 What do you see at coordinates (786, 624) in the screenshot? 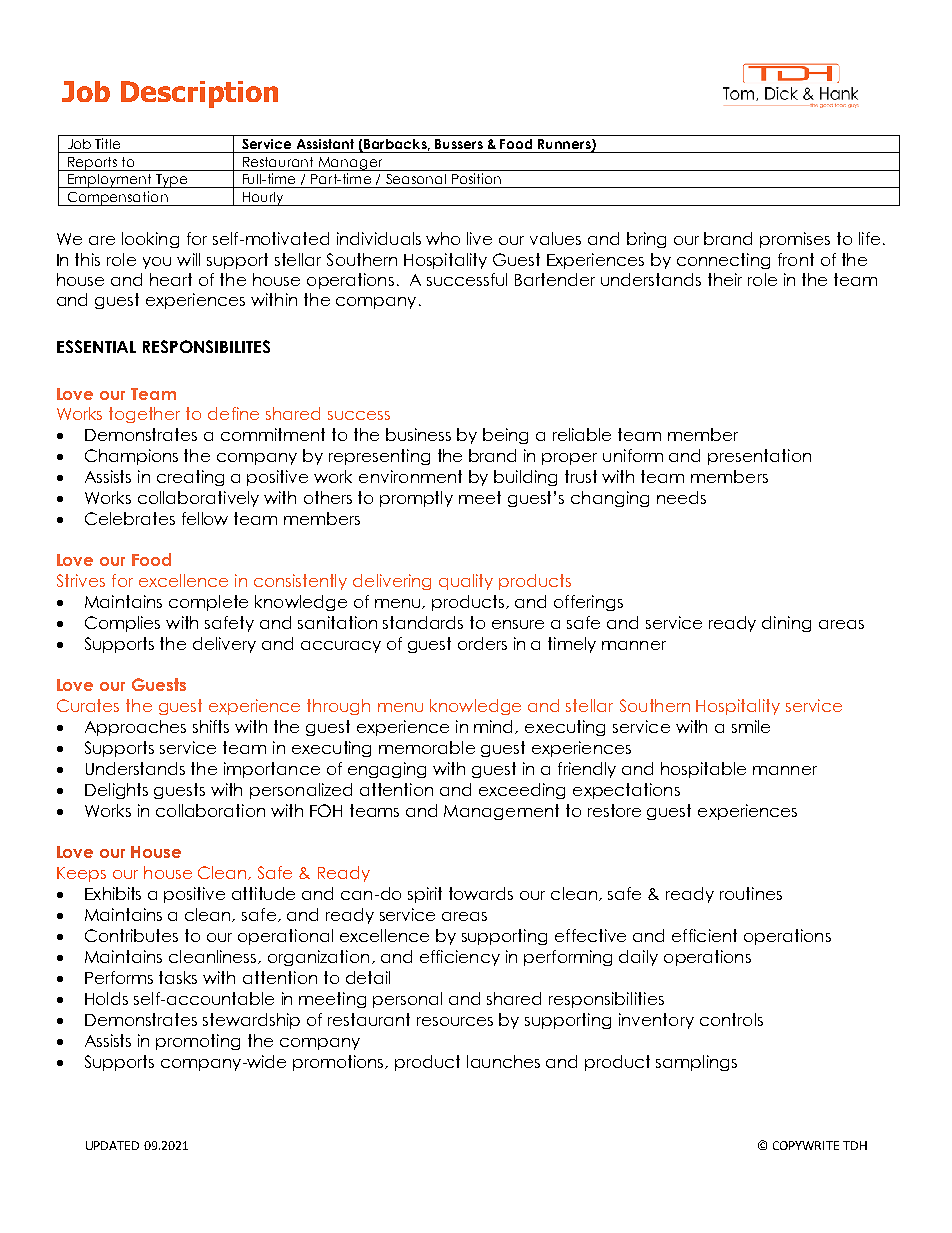
I see `dining` at bounding box center [786, 624].
